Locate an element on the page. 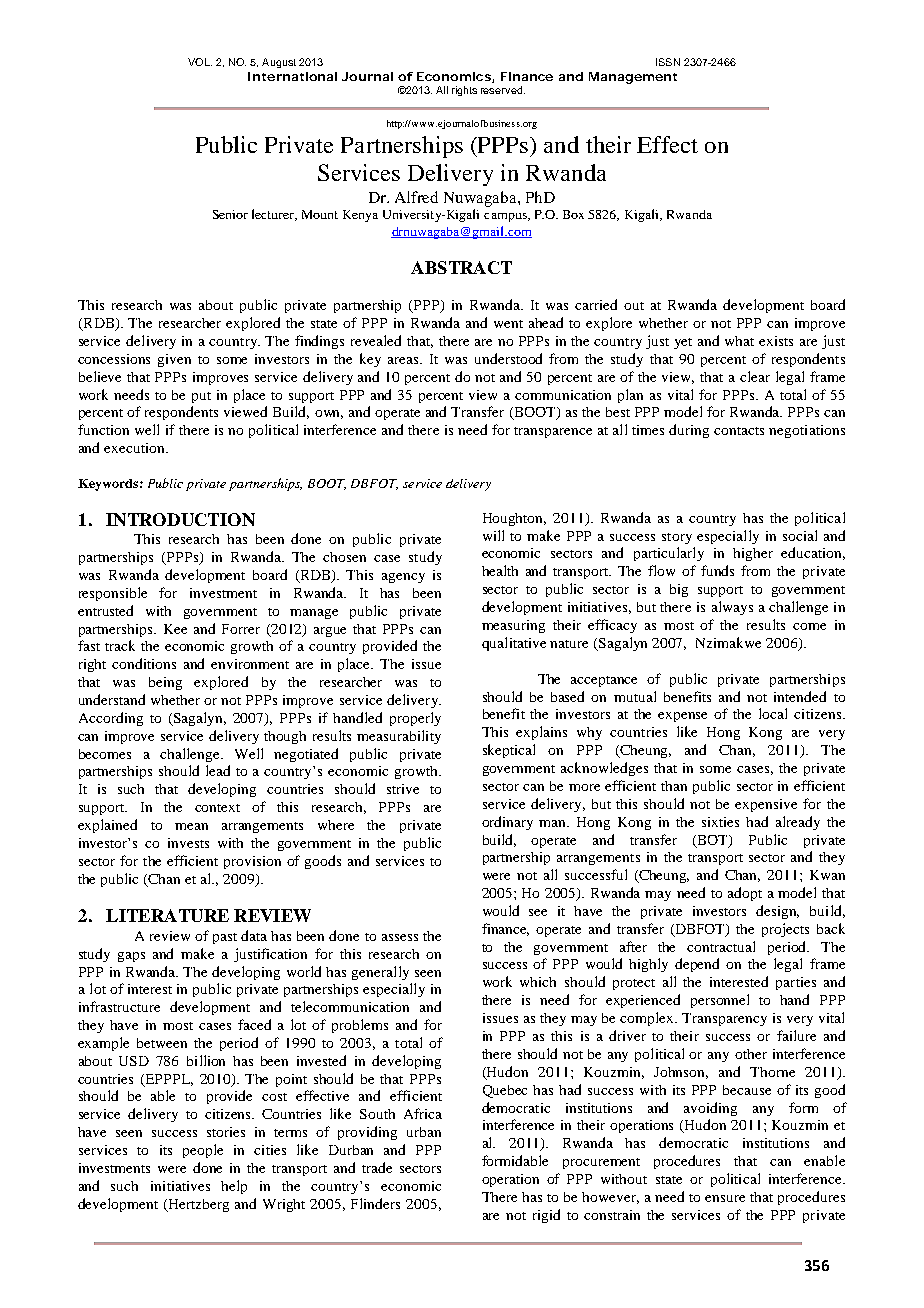  mean is located at coordinates (191, 826).
